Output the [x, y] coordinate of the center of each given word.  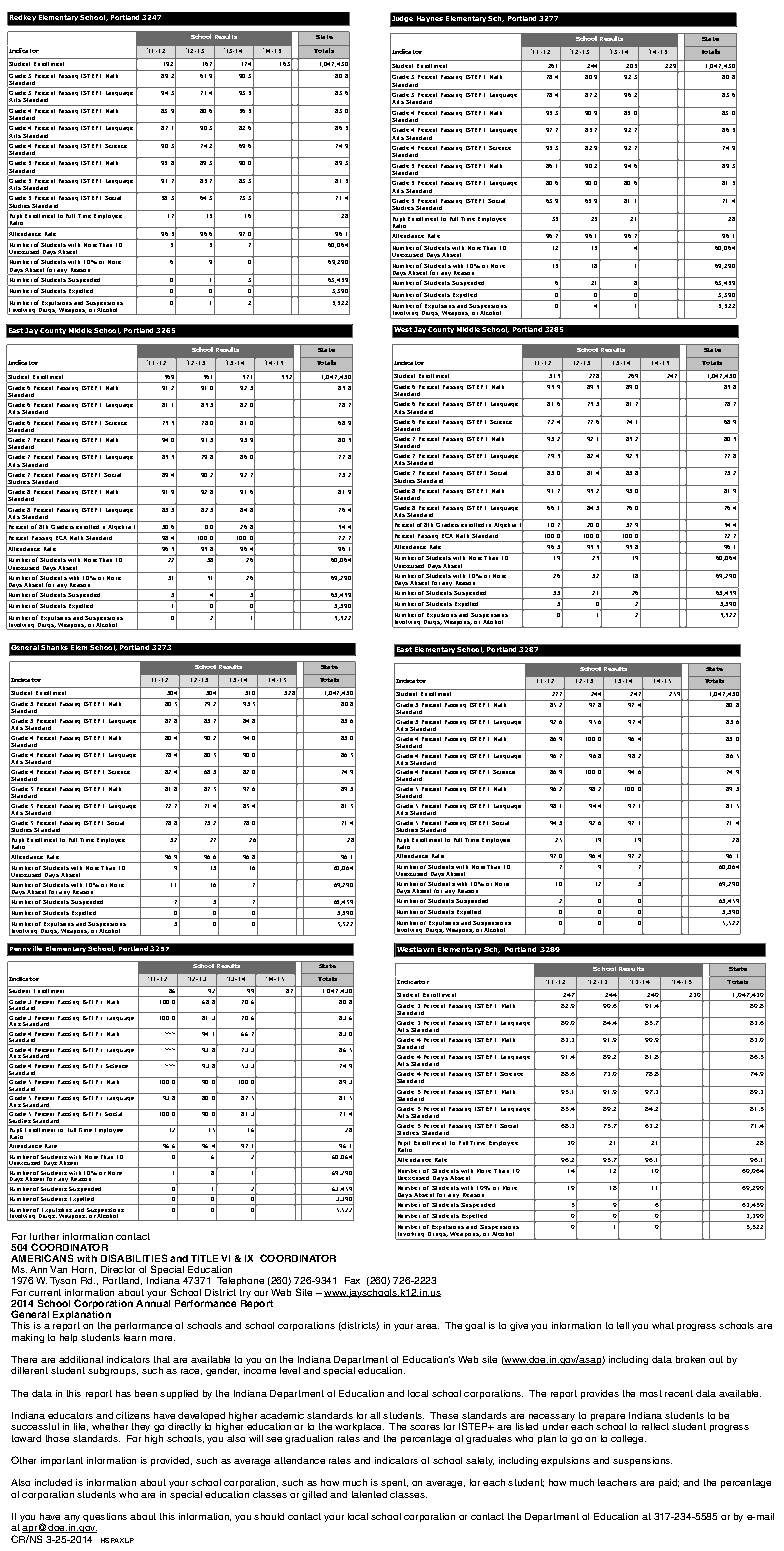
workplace [359, 1427]
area [427, 1326]
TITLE [204, 1258]
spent [394, 1483]
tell [623, 1325]
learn [135, 1337]
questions [105, 1517]
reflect [655, 1426]
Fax [352, 1280]
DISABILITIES [134, 1258]
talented [369, 1494]
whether [110, 1426]
